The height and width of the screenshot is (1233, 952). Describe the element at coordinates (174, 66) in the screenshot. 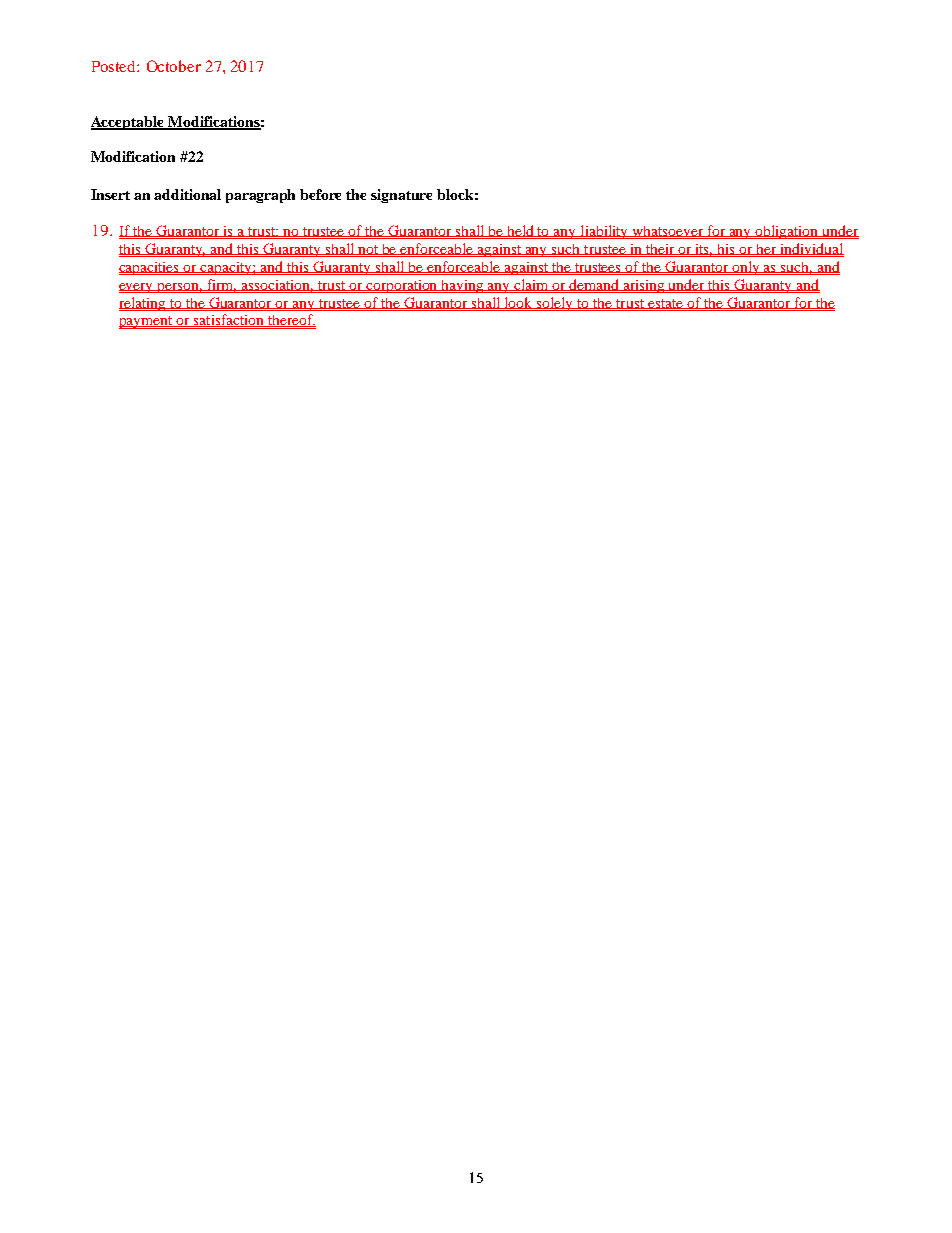

I see `October` at that location.
